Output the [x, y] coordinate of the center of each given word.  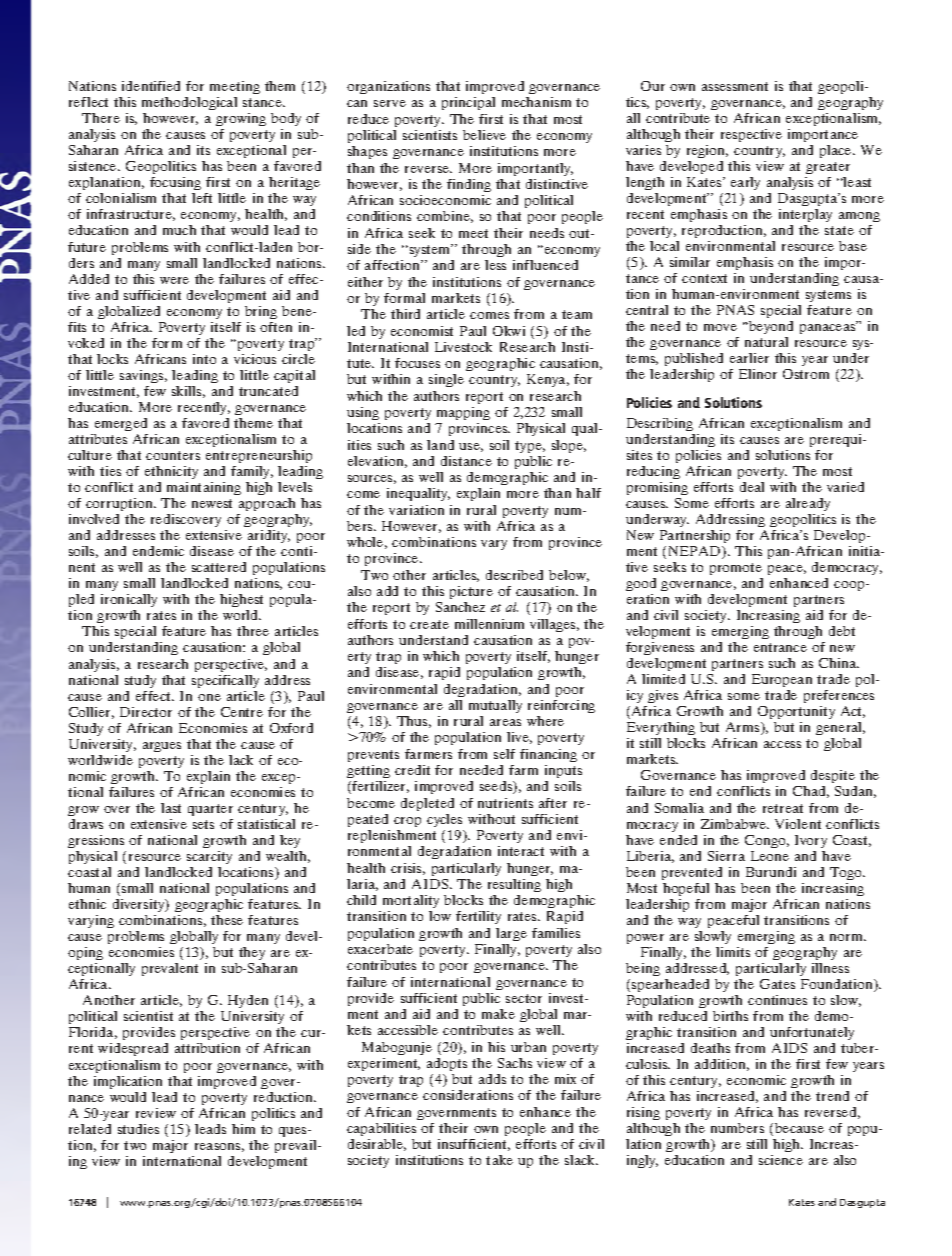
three [253, 631]
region [707, 151]
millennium [489, 624]
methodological [189, 105]
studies [138, 1129]
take [499, 1160]
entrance [780, 647]
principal [468, 103]
